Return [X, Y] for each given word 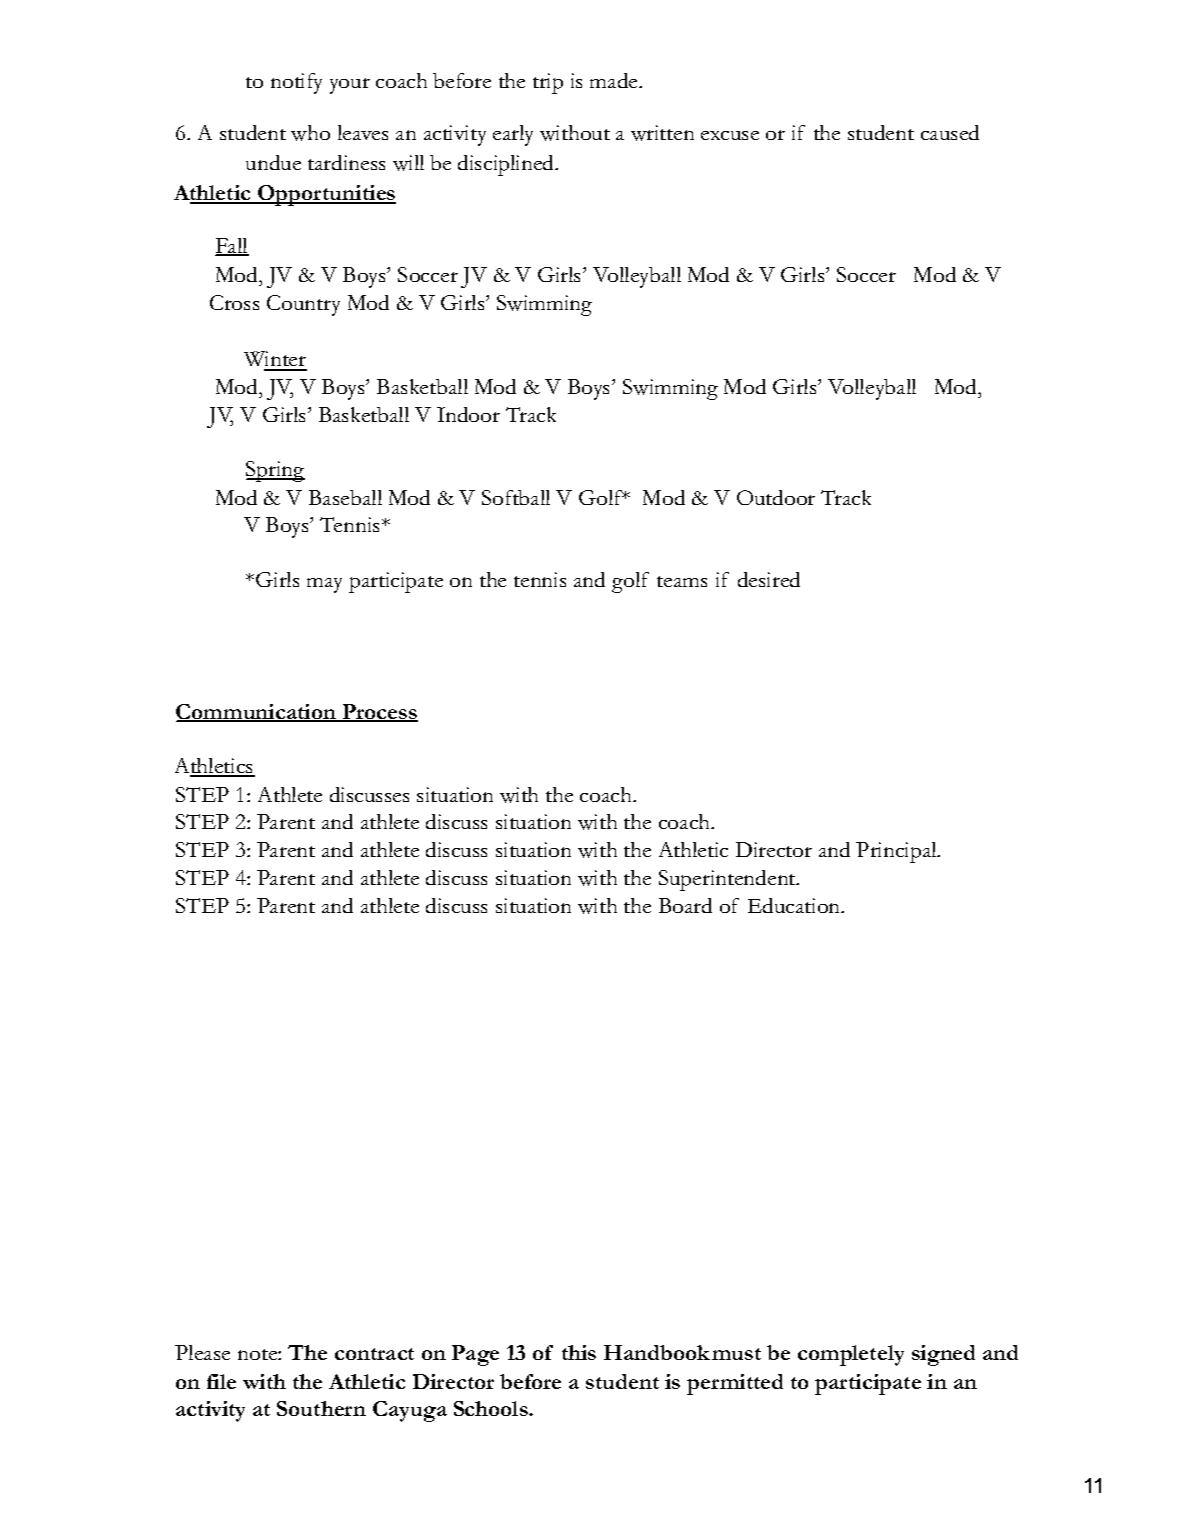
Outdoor [776, 497]
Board [685, 905]
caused [950, 132]
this [579, 1352]
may [324, 585]
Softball [516, 497]
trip [548, 83]
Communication [257, 713]
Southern [321, 1408]
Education [795, 905]
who [310, 133]
